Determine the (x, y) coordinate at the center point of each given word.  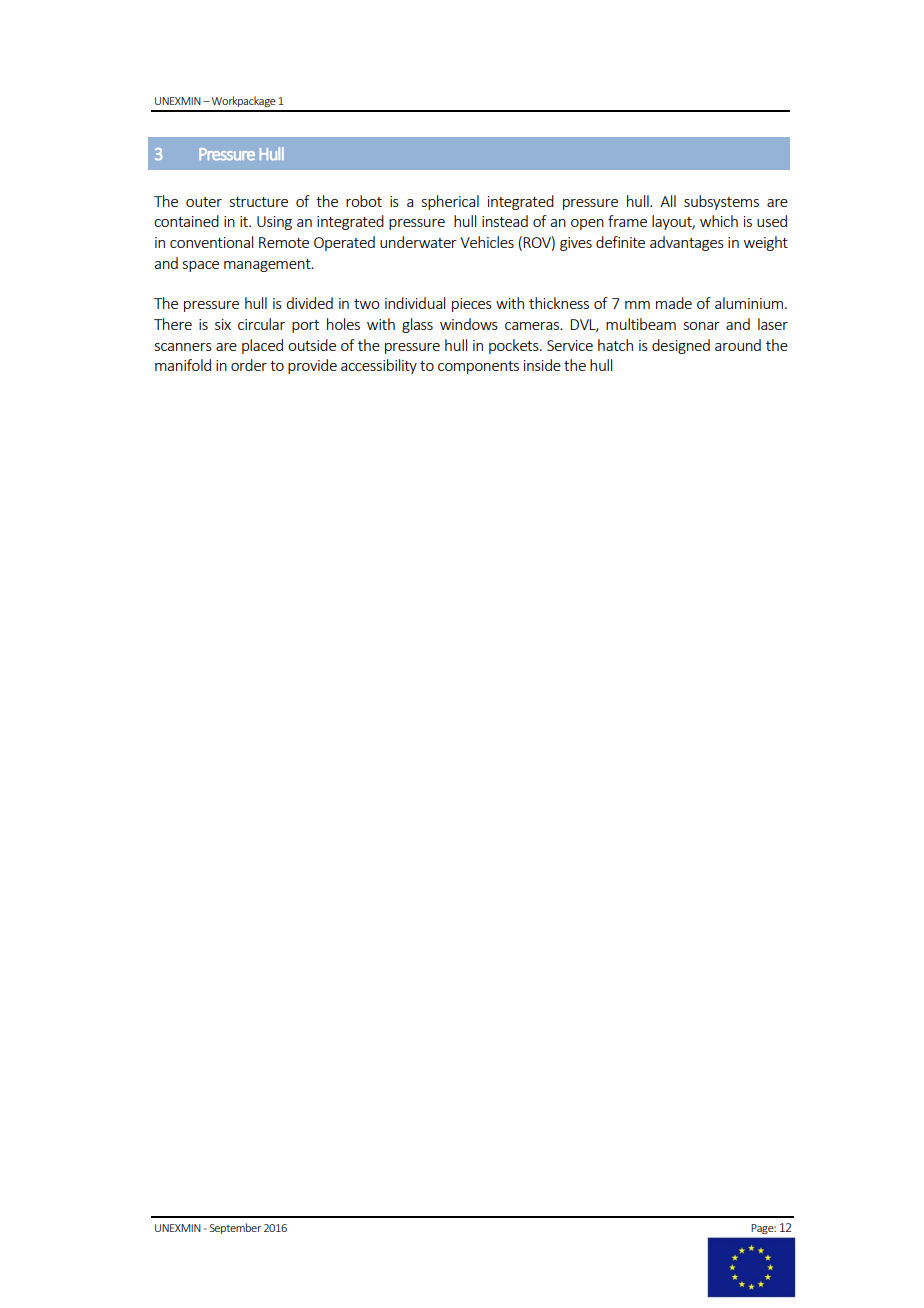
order (249, 365)
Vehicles (487, 242)
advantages (687, 243)
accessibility (379, 366)
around (738, 345)
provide (312, 366)
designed (681, 346)
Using (274, 223)
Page (764, 1229)
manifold (183, 365)
